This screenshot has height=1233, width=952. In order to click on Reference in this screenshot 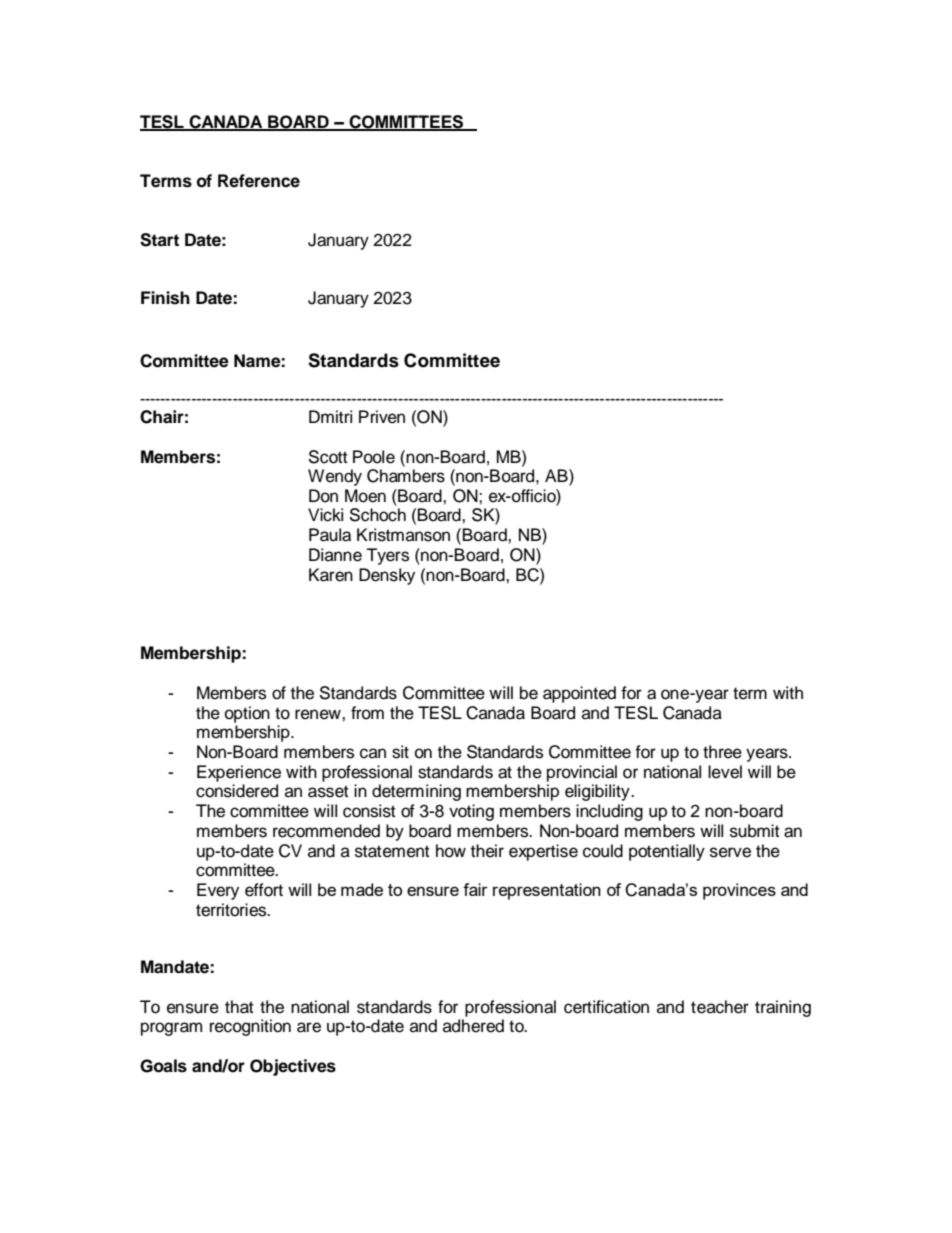, I will do `click(259, 181)`.
